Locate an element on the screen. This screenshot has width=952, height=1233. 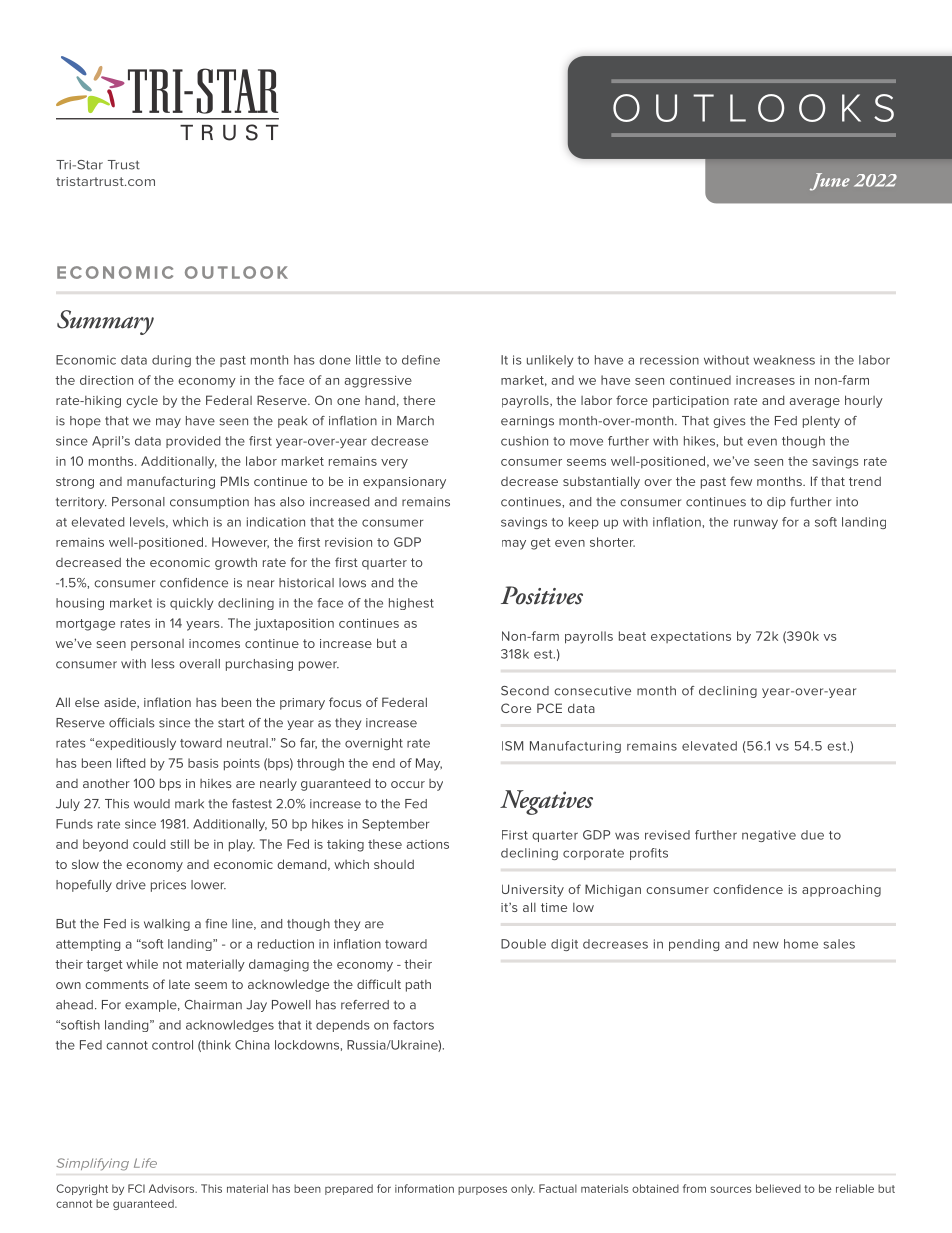
less is located at coordinates (163, 664).
